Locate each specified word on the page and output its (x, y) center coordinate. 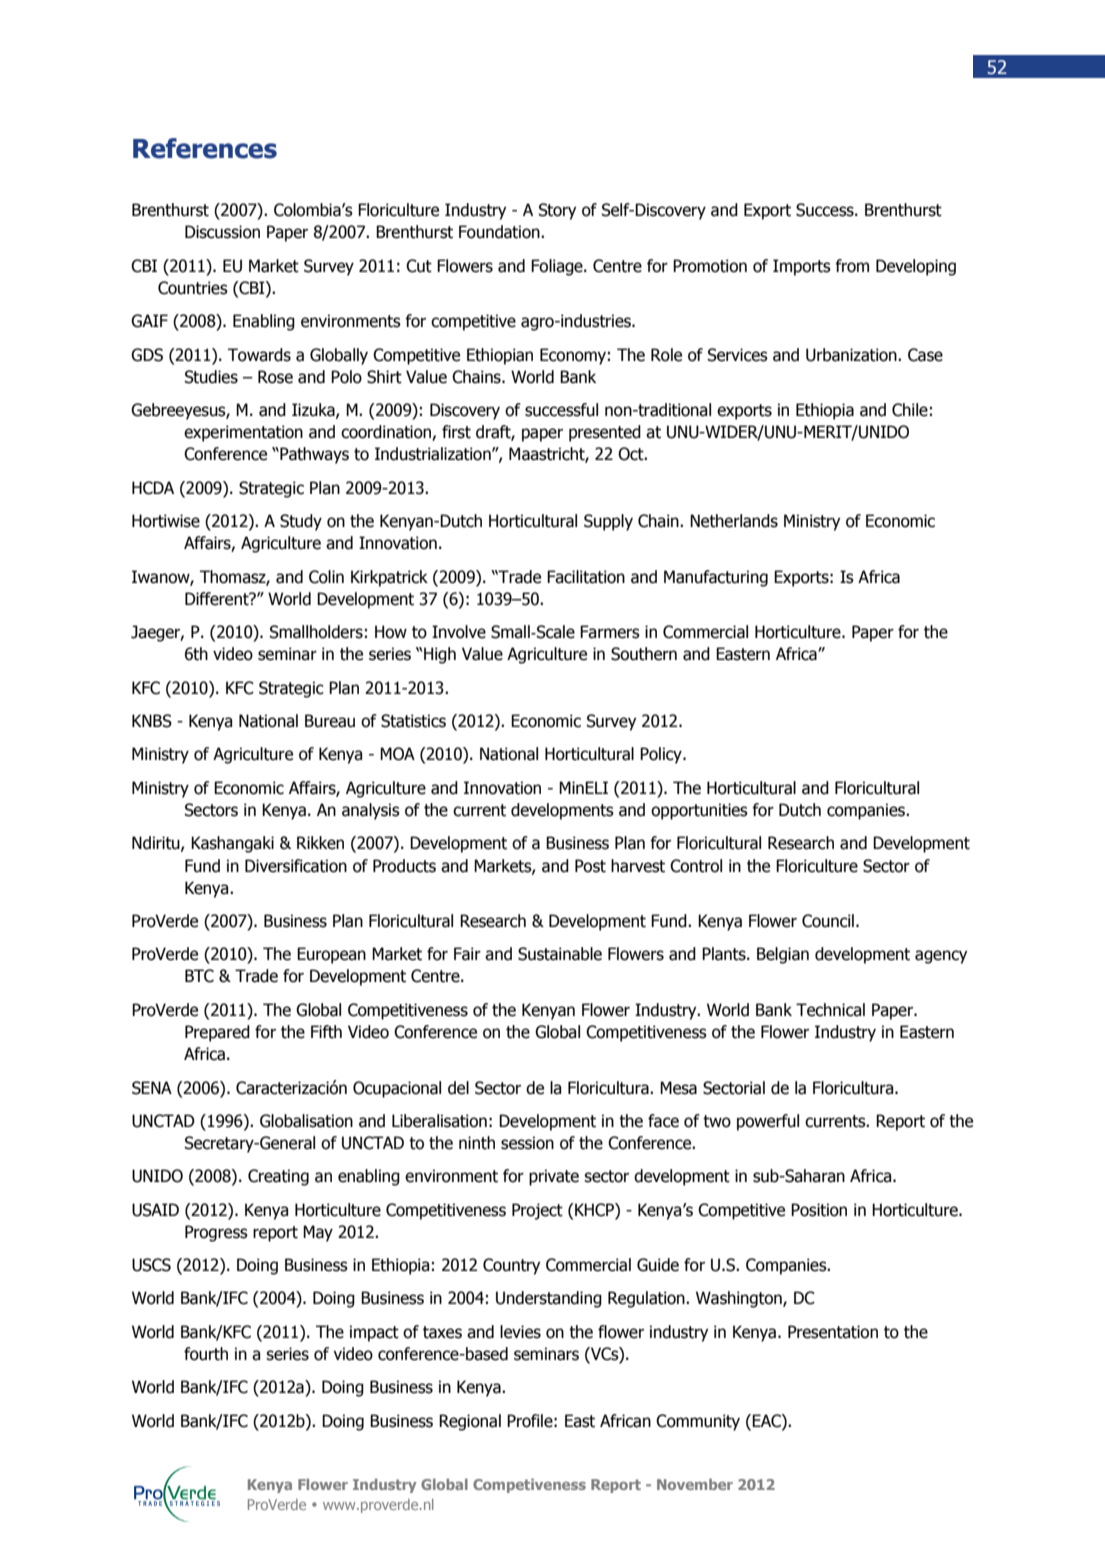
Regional (470, 1422)
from (852, 266)
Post (590, 866)
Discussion (222, 232)
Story (557, 211)
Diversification (296, 866)
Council (828, 921)
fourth (206, 1354)
